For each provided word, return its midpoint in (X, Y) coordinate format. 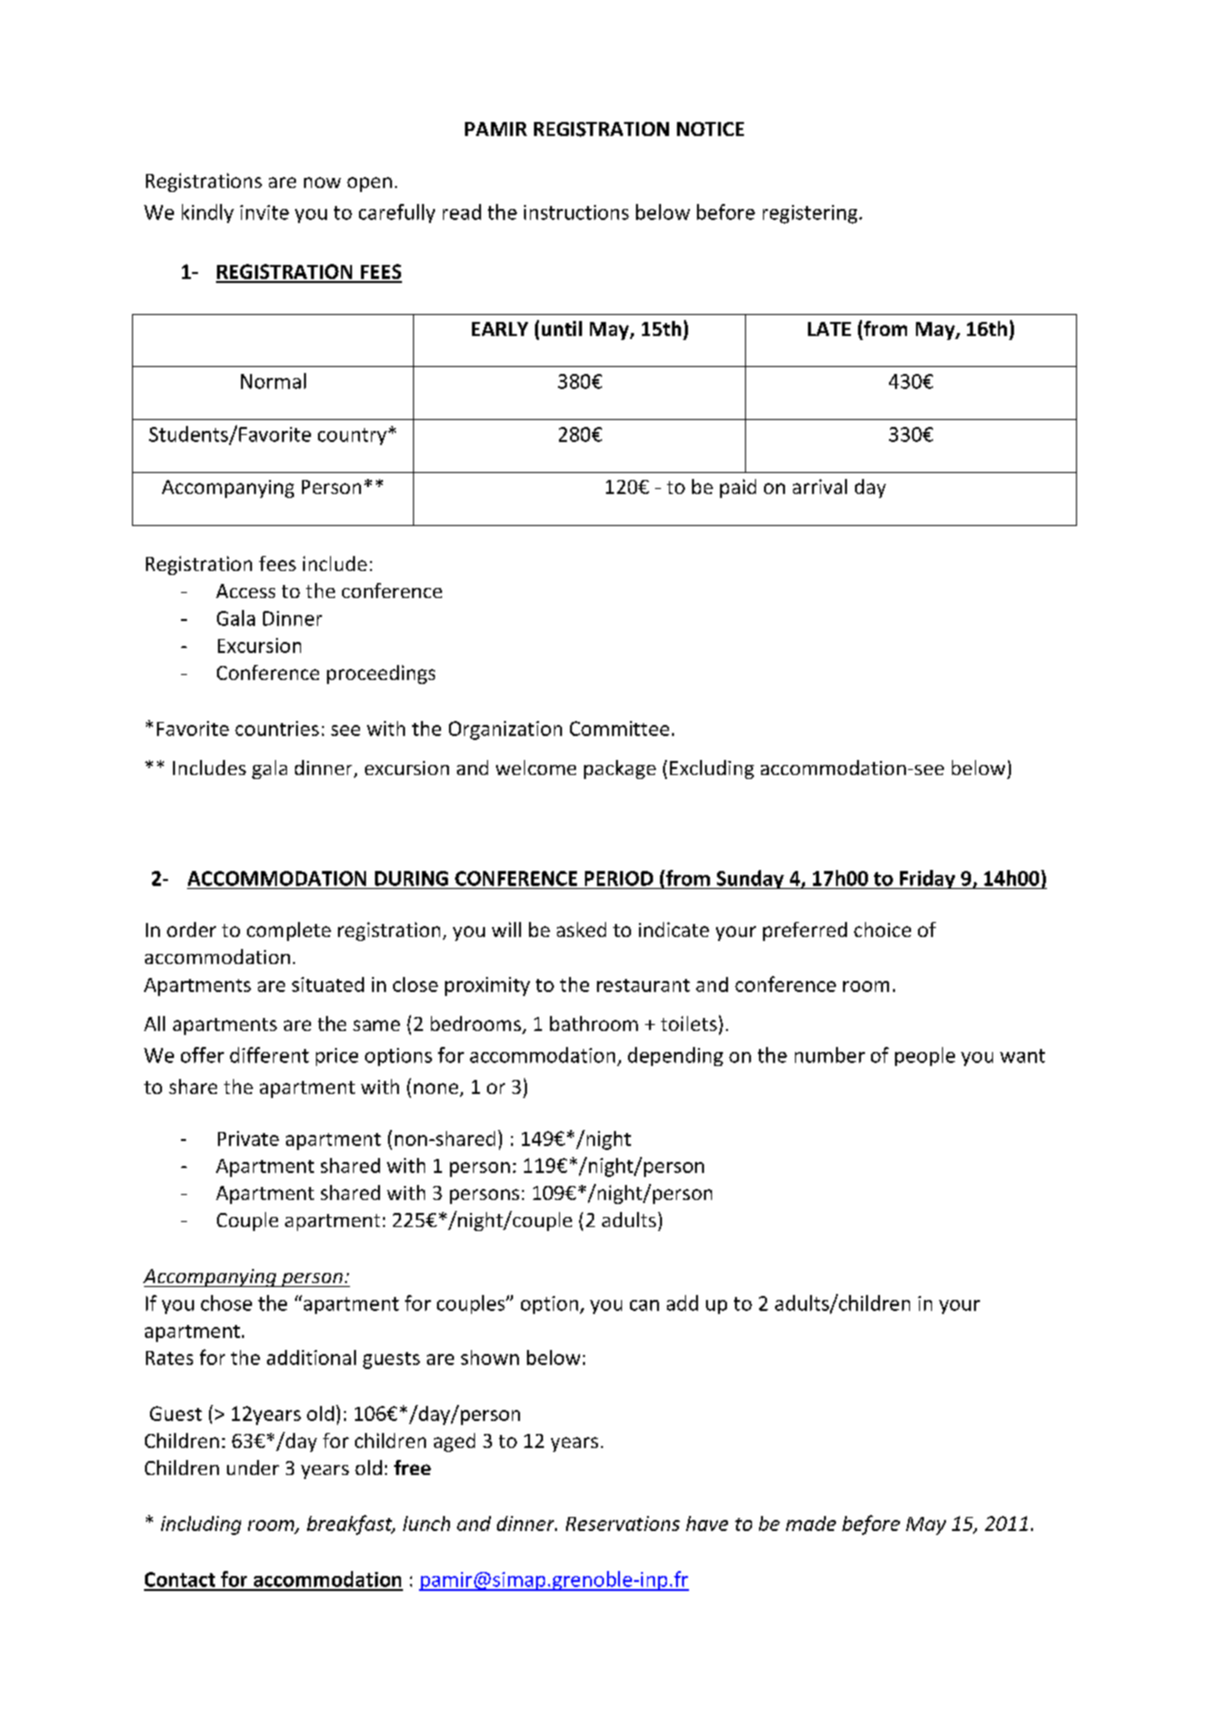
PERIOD (619, 878)
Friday (928, 879)
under (253, 1467)
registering (811, 214)
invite (264, 212)
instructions (576, 212)
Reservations (623, 1523)
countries (277, 728)
